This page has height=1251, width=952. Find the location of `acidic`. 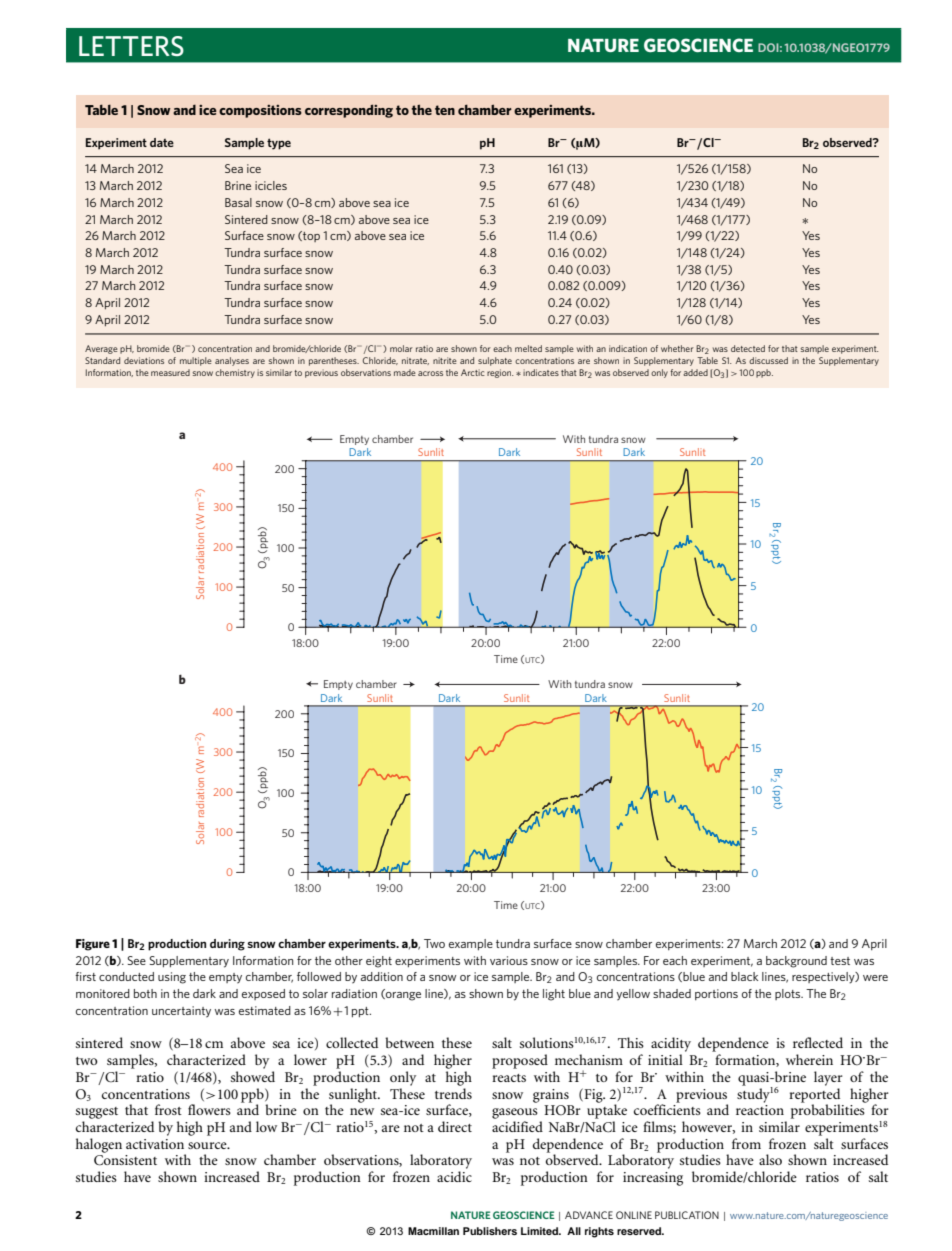

acidic is located at coordinates (454, 1176).
